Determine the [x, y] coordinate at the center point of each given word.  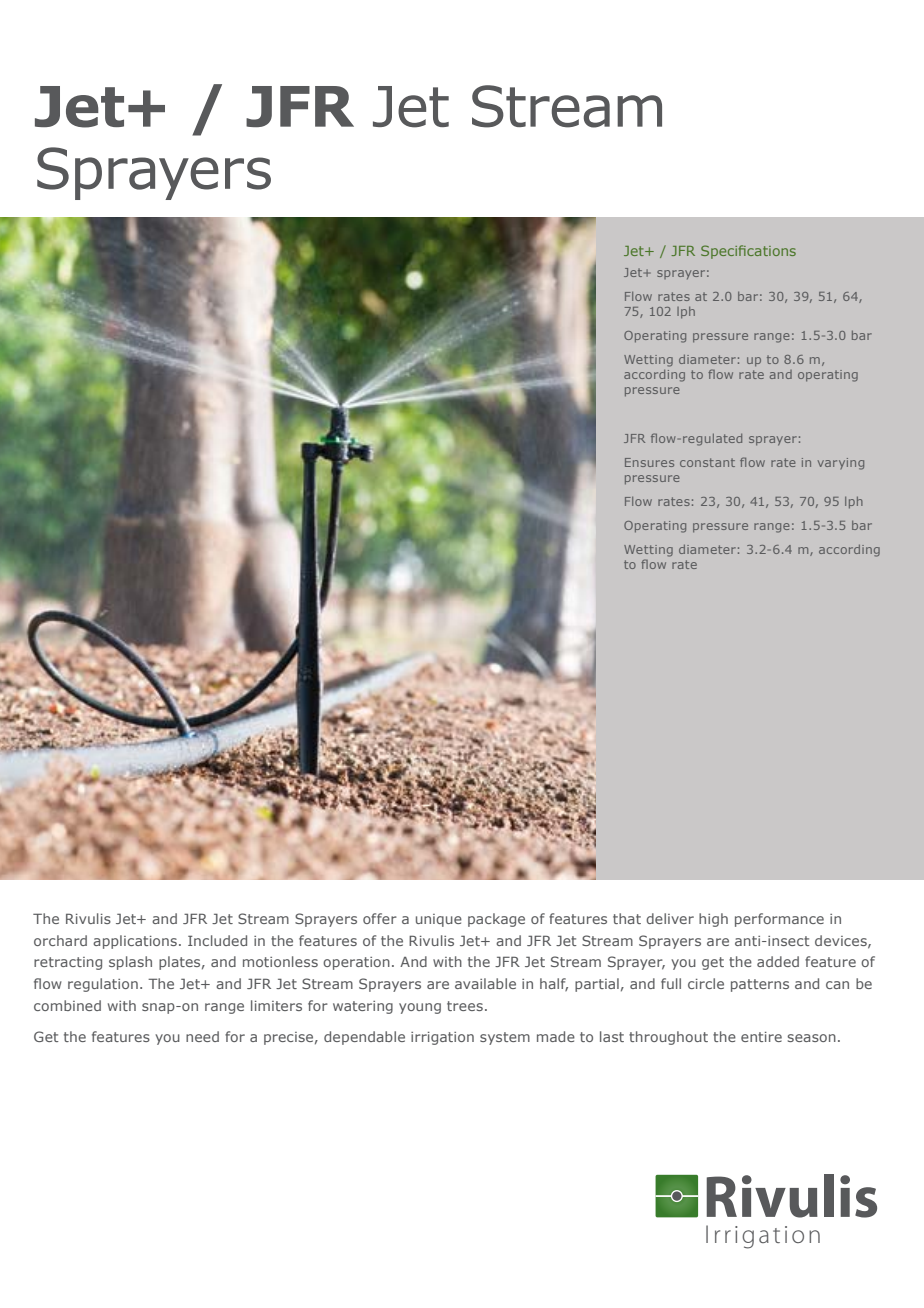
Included [217, 940]
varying [841, 464]
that [627, 918]
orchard [60, 940]
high [713, 920]
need [202, 1036]
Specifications [748, 252]
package [496, 920]
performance [779, 920]
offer [380, 918]
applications [135, 942]
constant [707, 462]
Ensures [649, 462]
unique [439, 920]
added [778, 961]
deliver [670, 918]
